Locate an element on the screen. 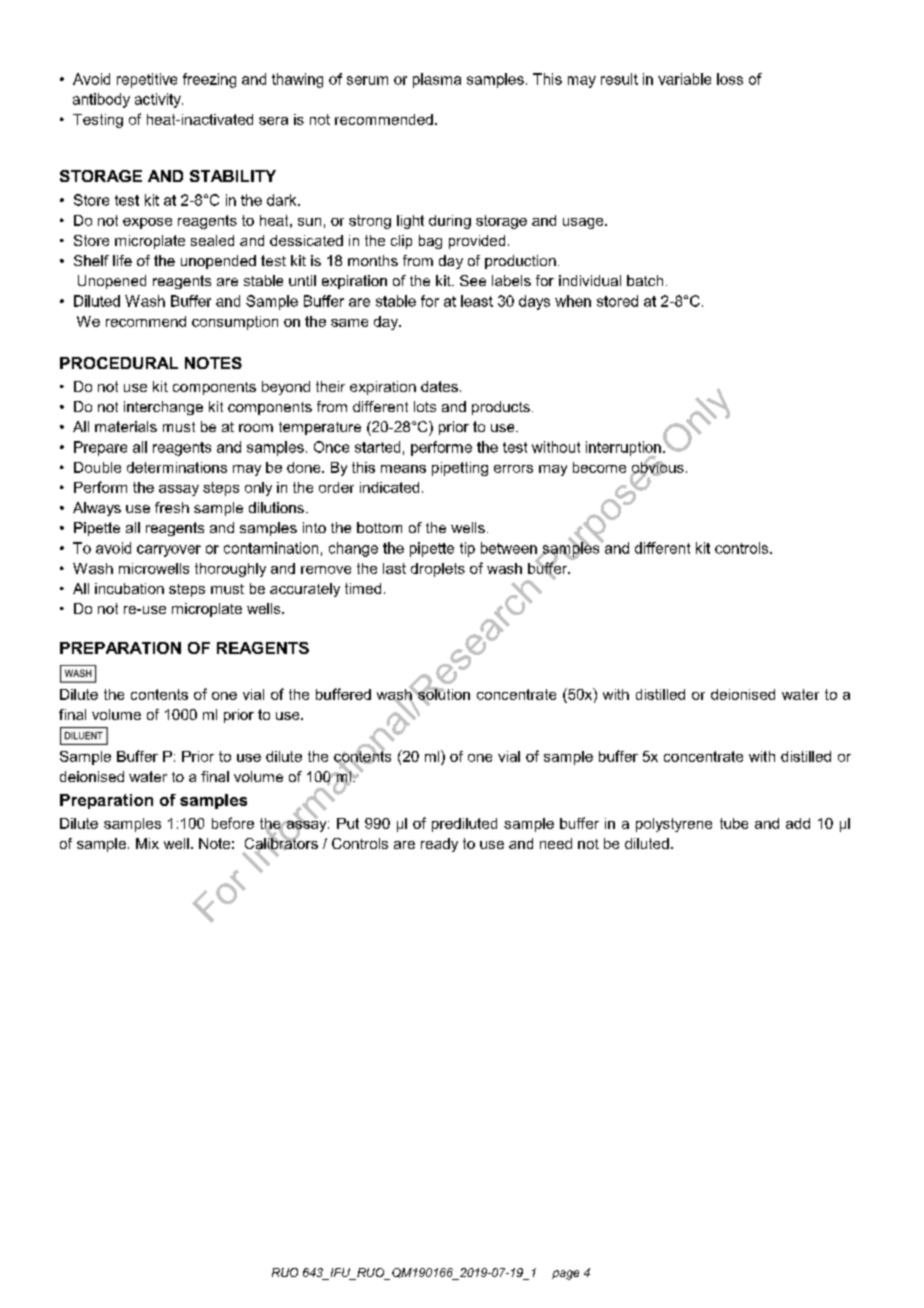 The height and width of the screenshot is (1308, 924). incubation is located at coordinates (129, 588).
